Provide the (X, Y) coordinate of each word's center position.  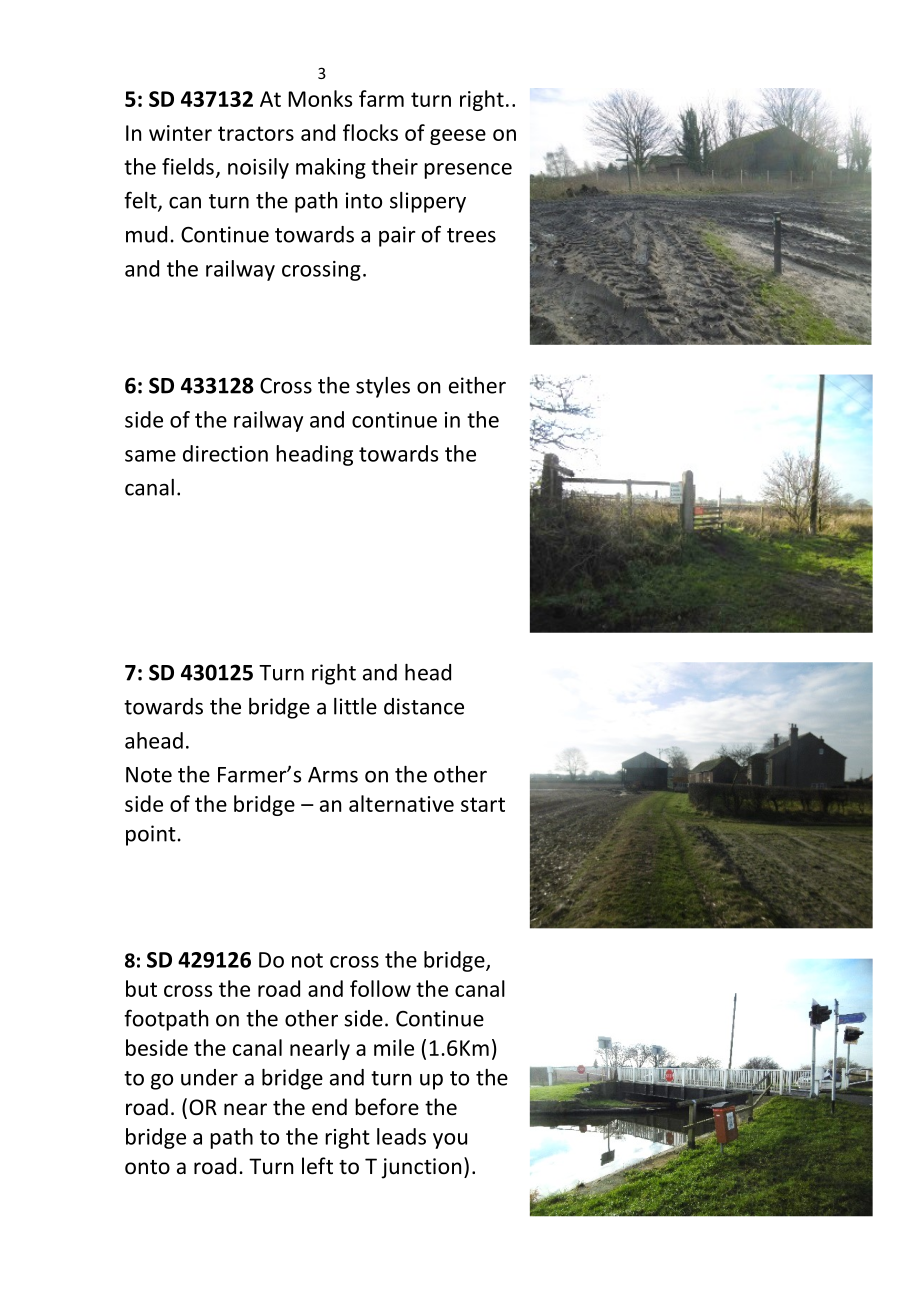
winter (180, 133)
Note (149, 775)
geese (458, 137)
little (355, 706)
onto (147, 1167)
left (317, 1166)
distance (424, 706)
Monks (320, 98)
